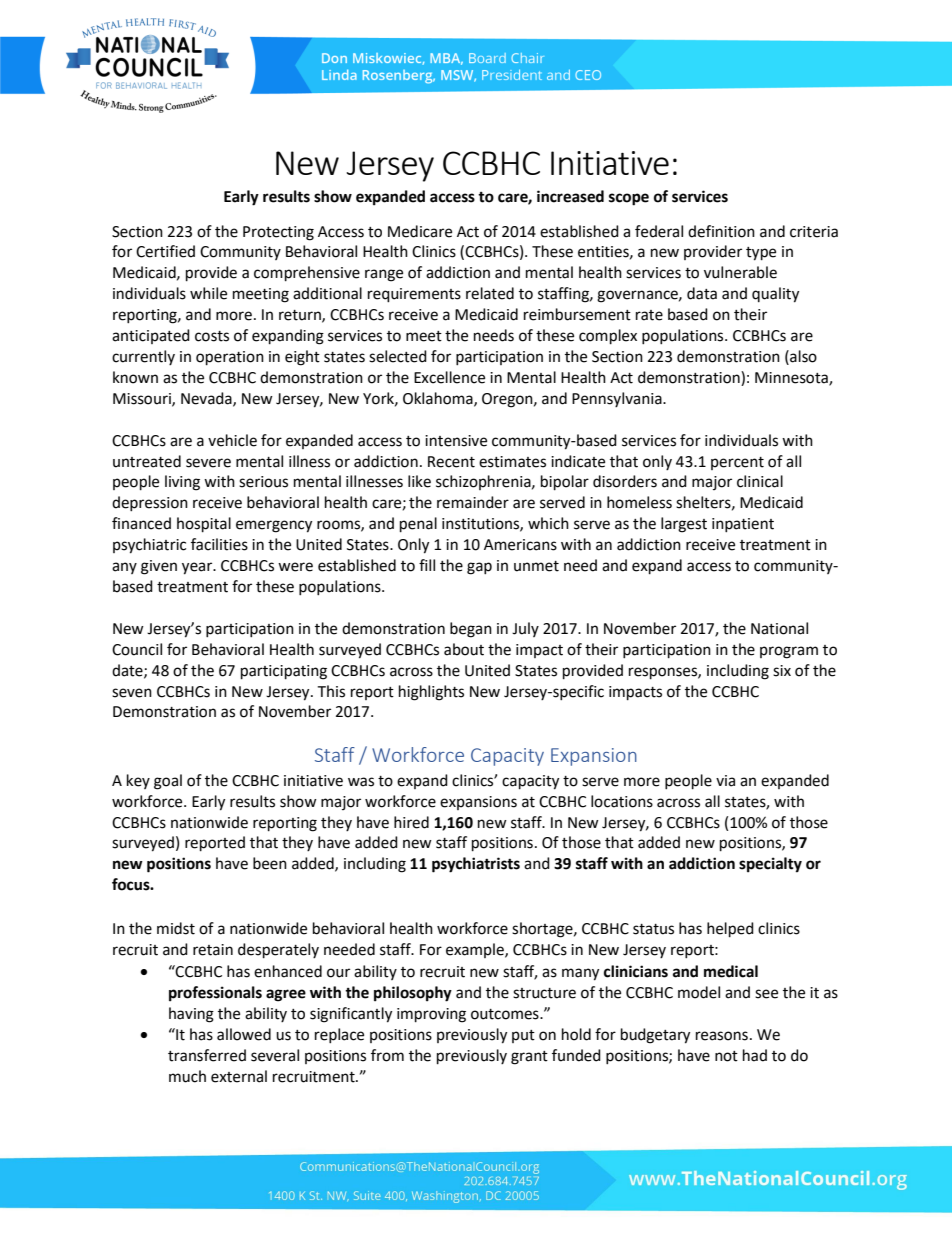 This image has width=952, height=1233. What do you see at coordinates (721, 231) in the image?
I see `definition` at bounding box center [721, 231].
